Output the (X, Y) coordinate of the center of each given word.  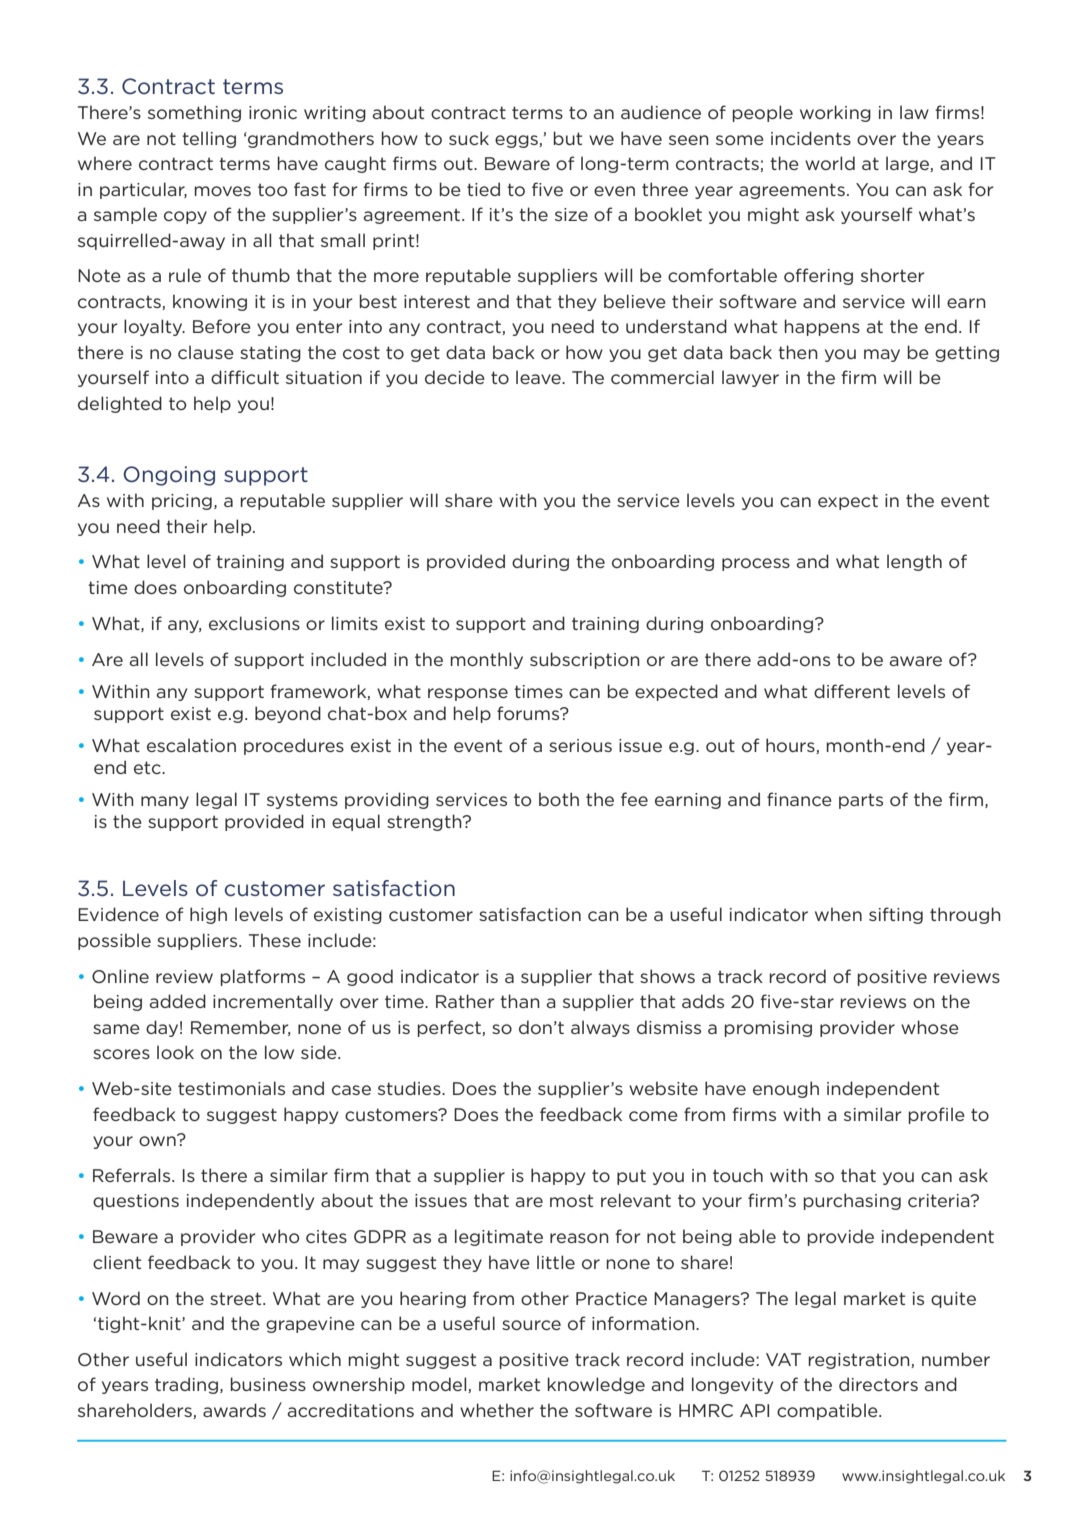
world (830, 163)
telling (209, 139)
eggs (517, 141)
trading (188, 1385)
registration (860, 1361)
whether (497, 1410)
